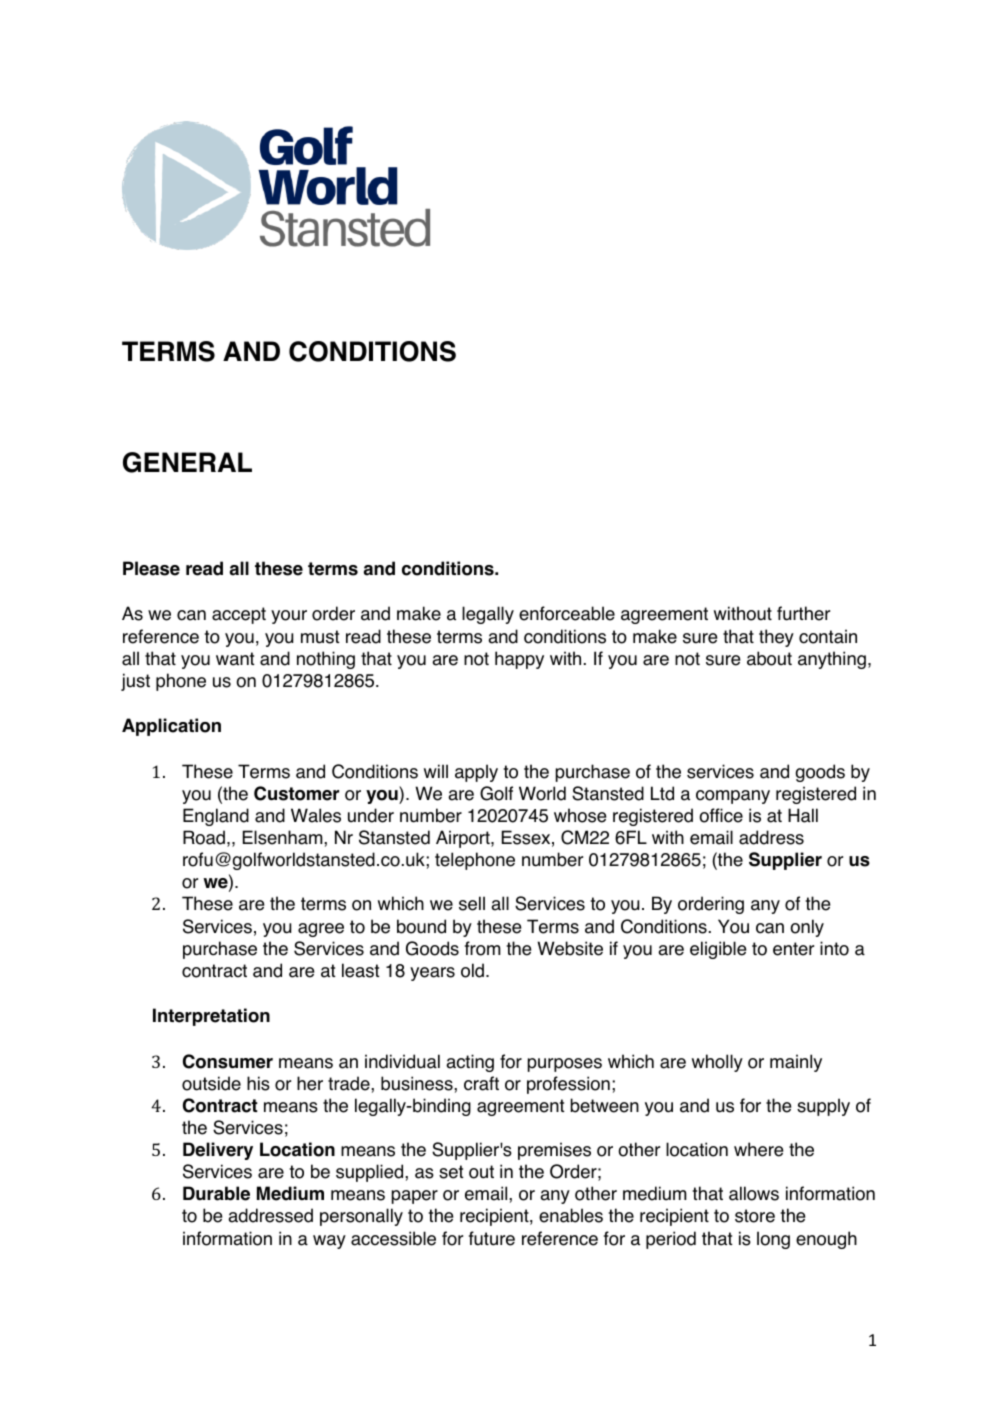 This page has height=1409, width=996. Describe the element at coordinates (216, 1193) in the page. I see `Durable` at that location.
